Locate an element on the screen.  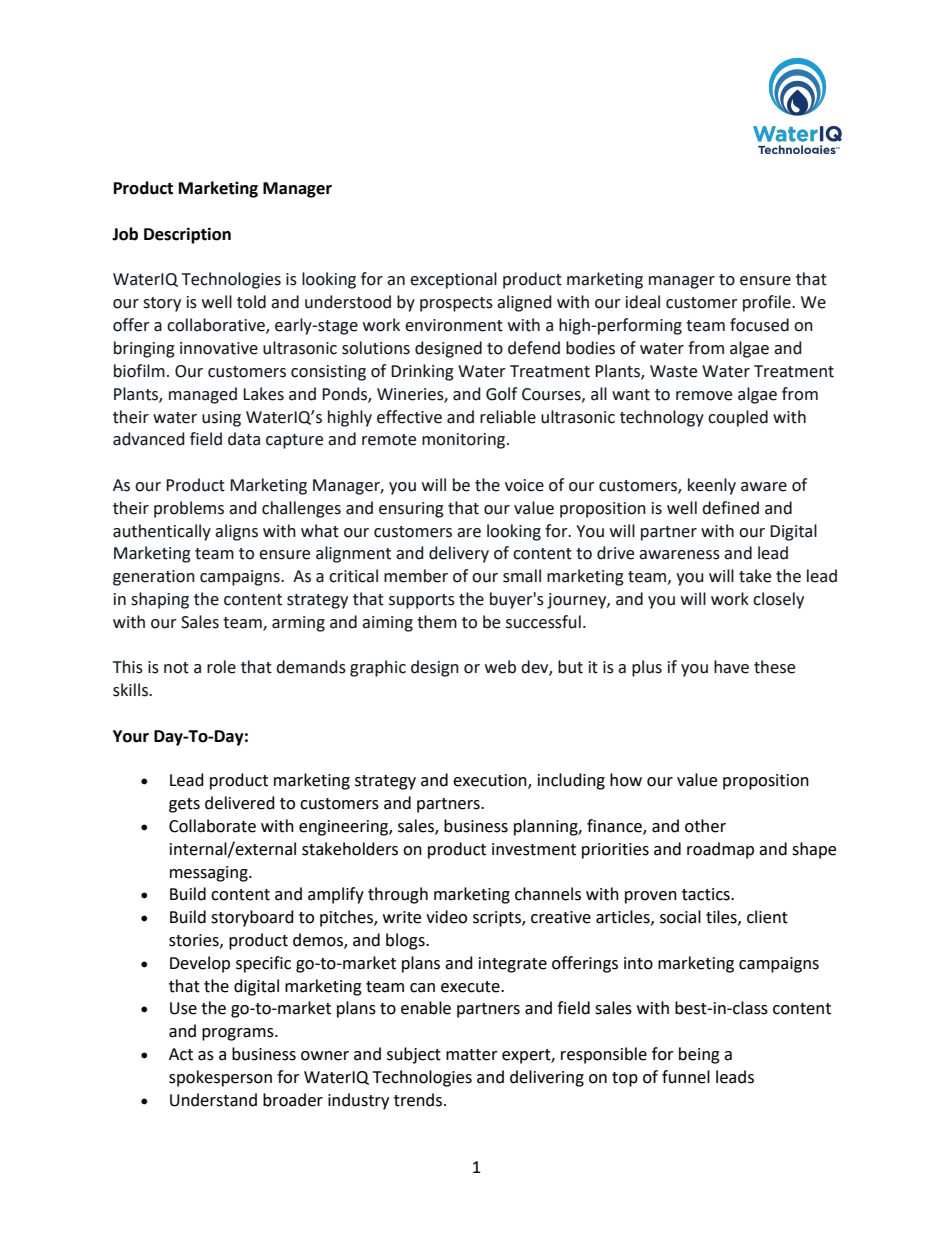
data is located at coordinates (244, 439).
